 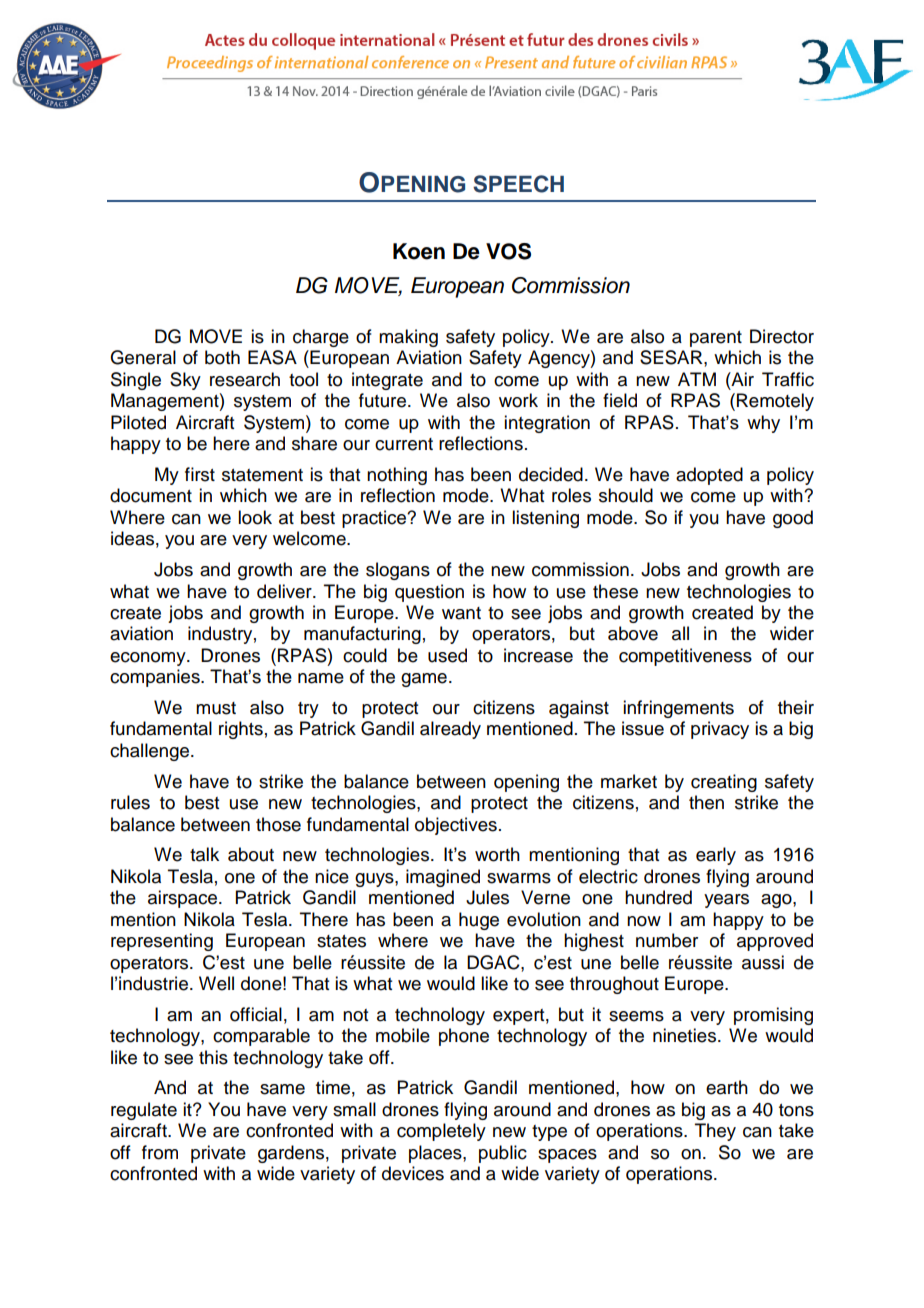 What do you see at coordinates (508, 251) in the page?
I see `VOS` at bounding box center [508, 251].
